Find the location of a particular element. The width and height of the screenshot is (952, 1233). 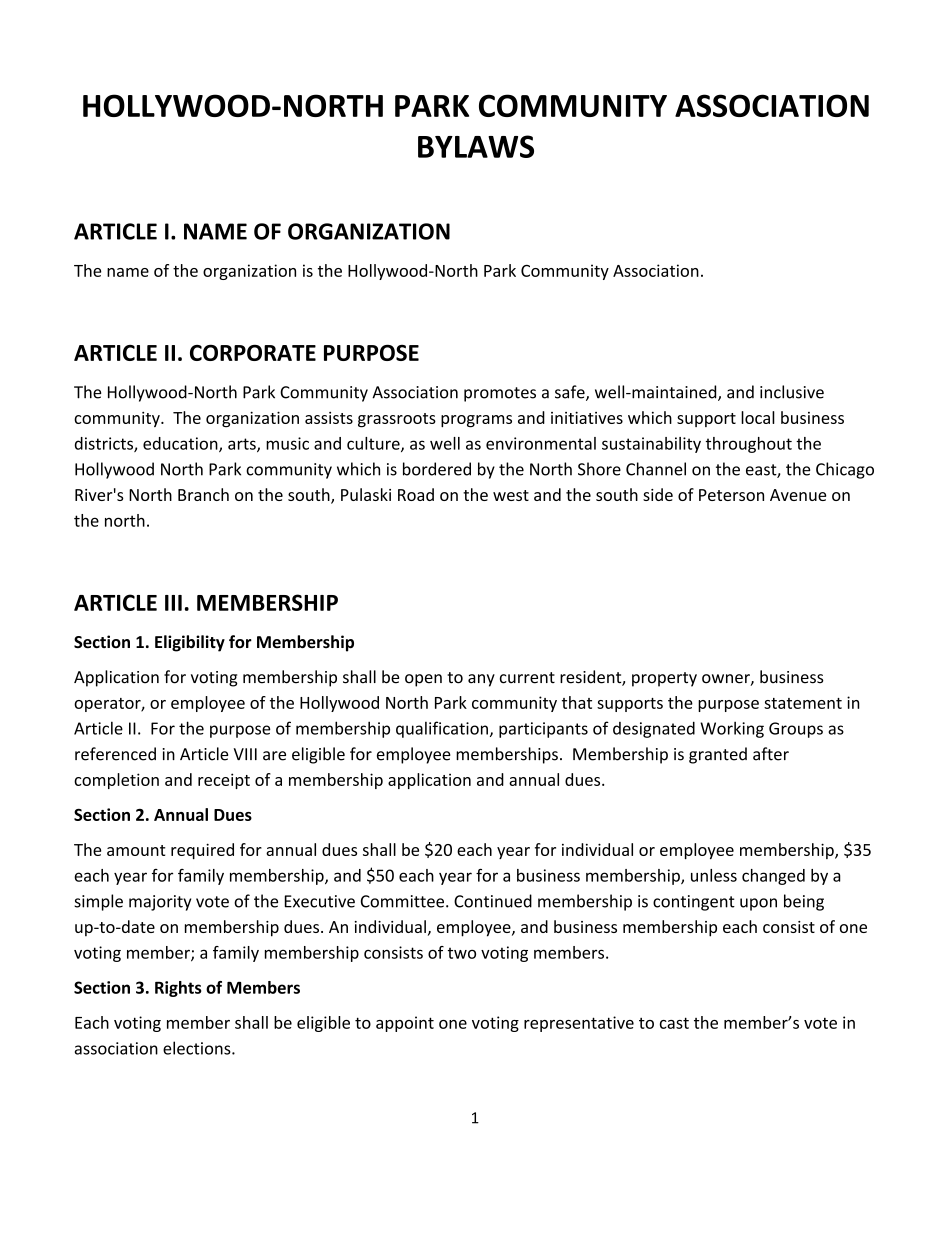

CORPORATE is located at coordinates (253, 352).
